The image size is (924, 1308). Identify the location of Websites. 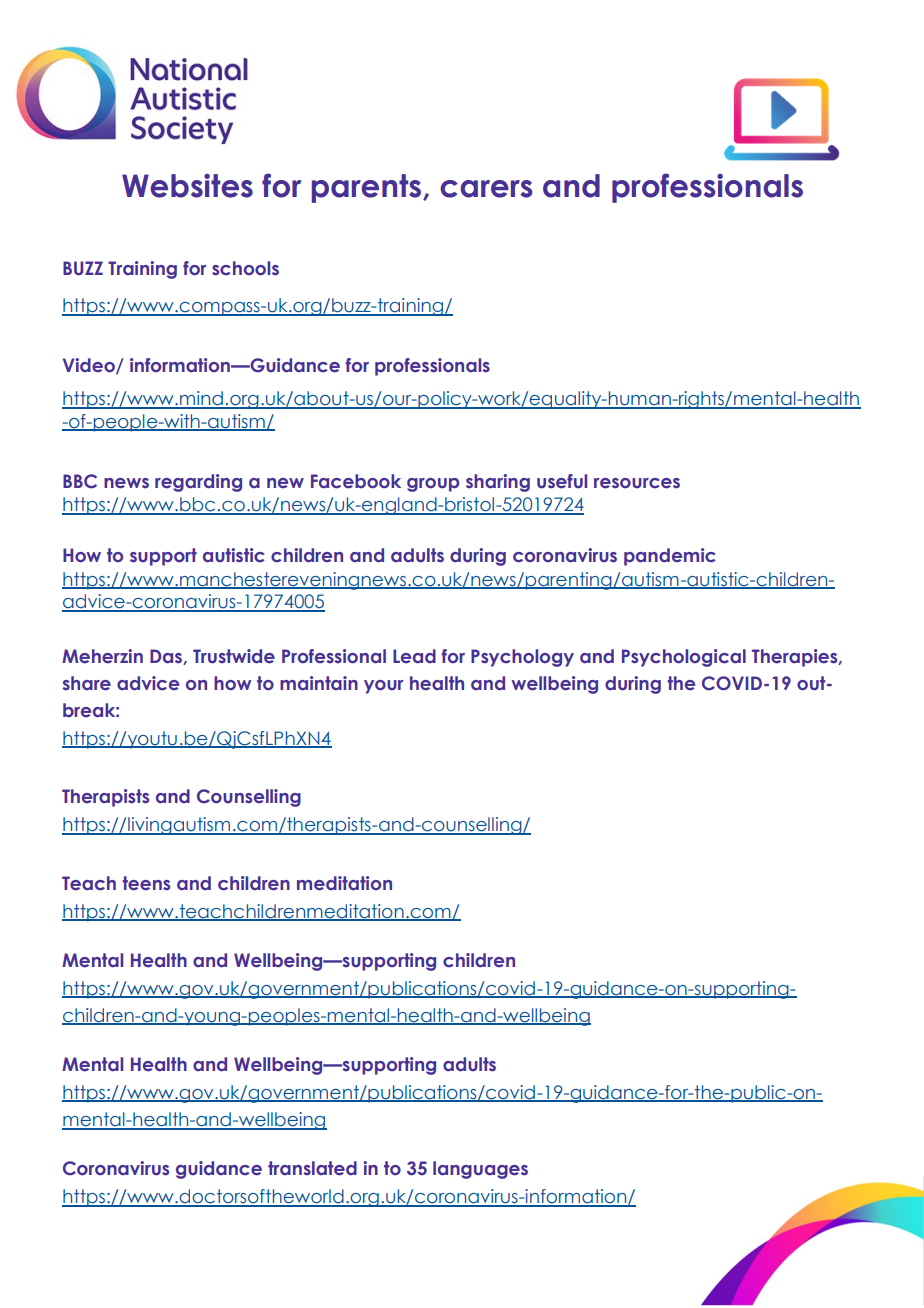
(187, 186).
